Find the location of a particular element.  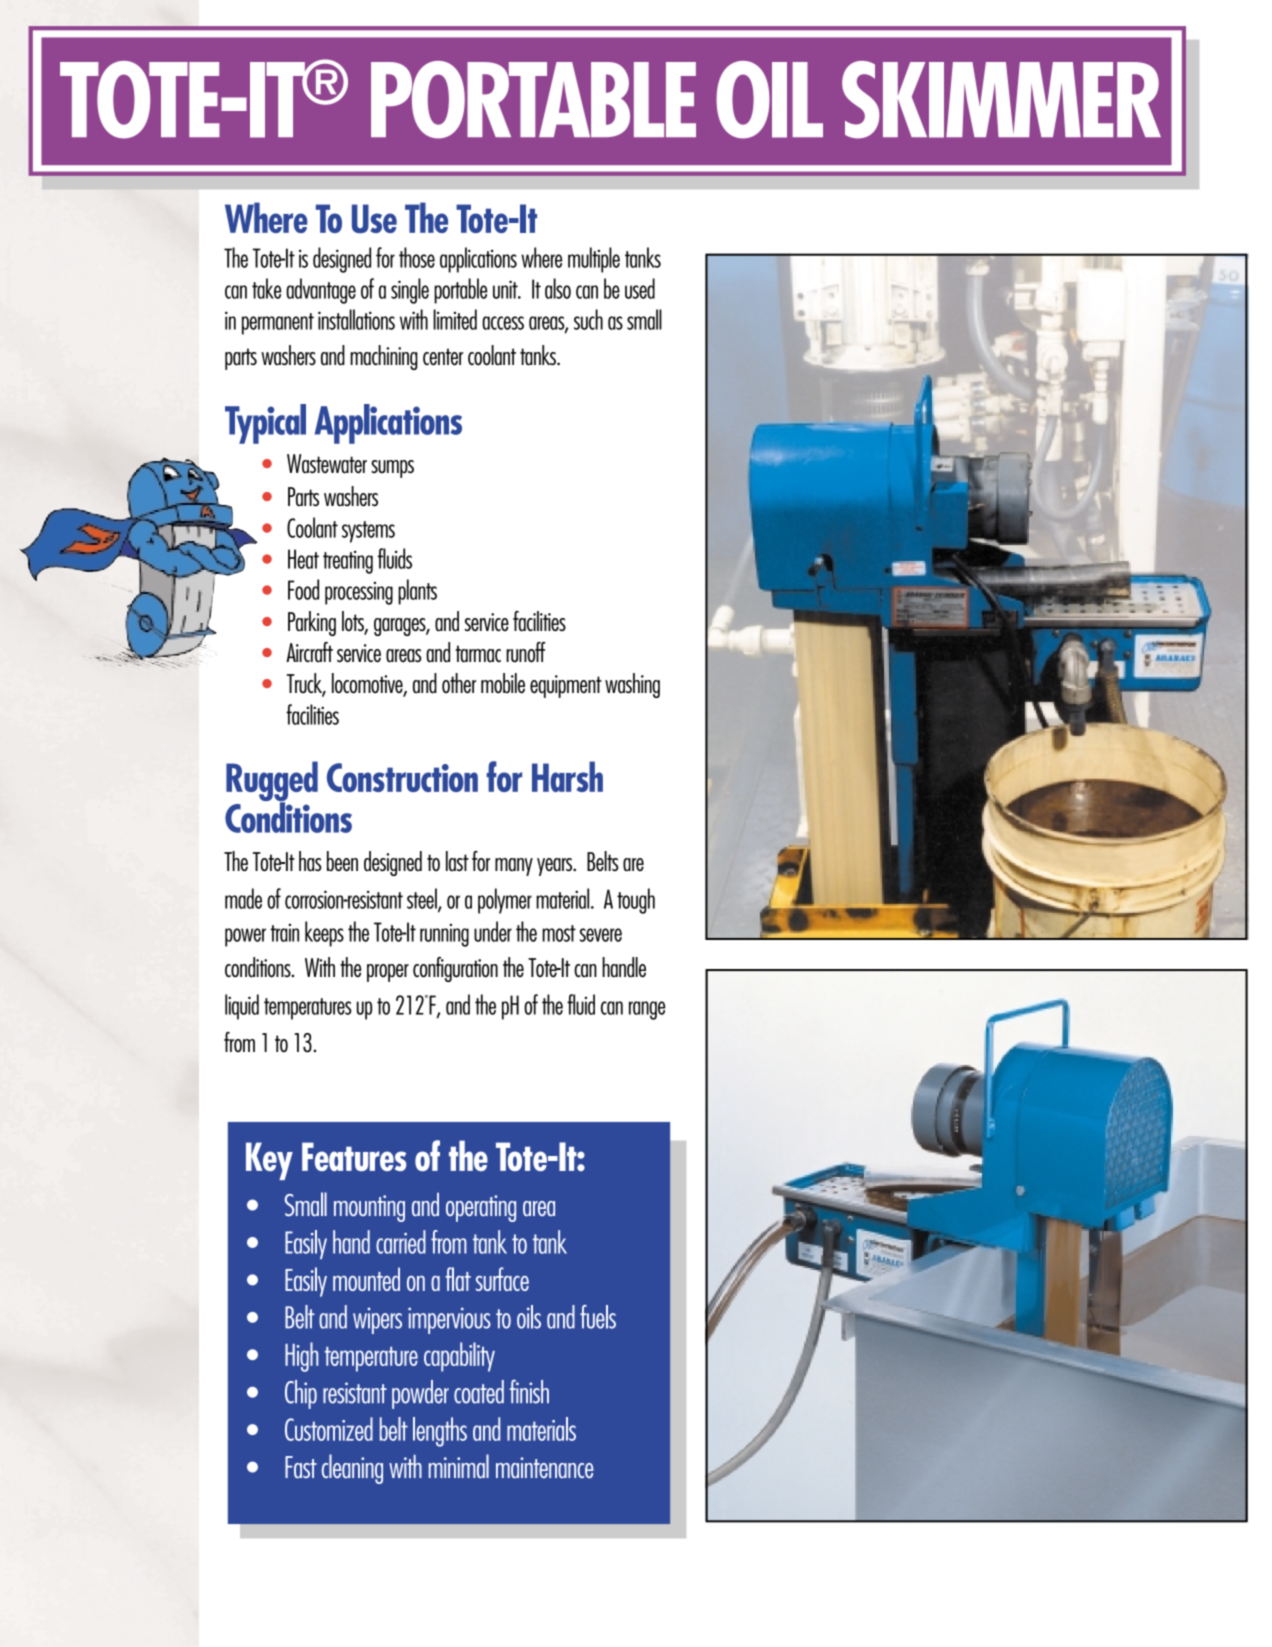

Customized is located at coordinates (329, 1429).
